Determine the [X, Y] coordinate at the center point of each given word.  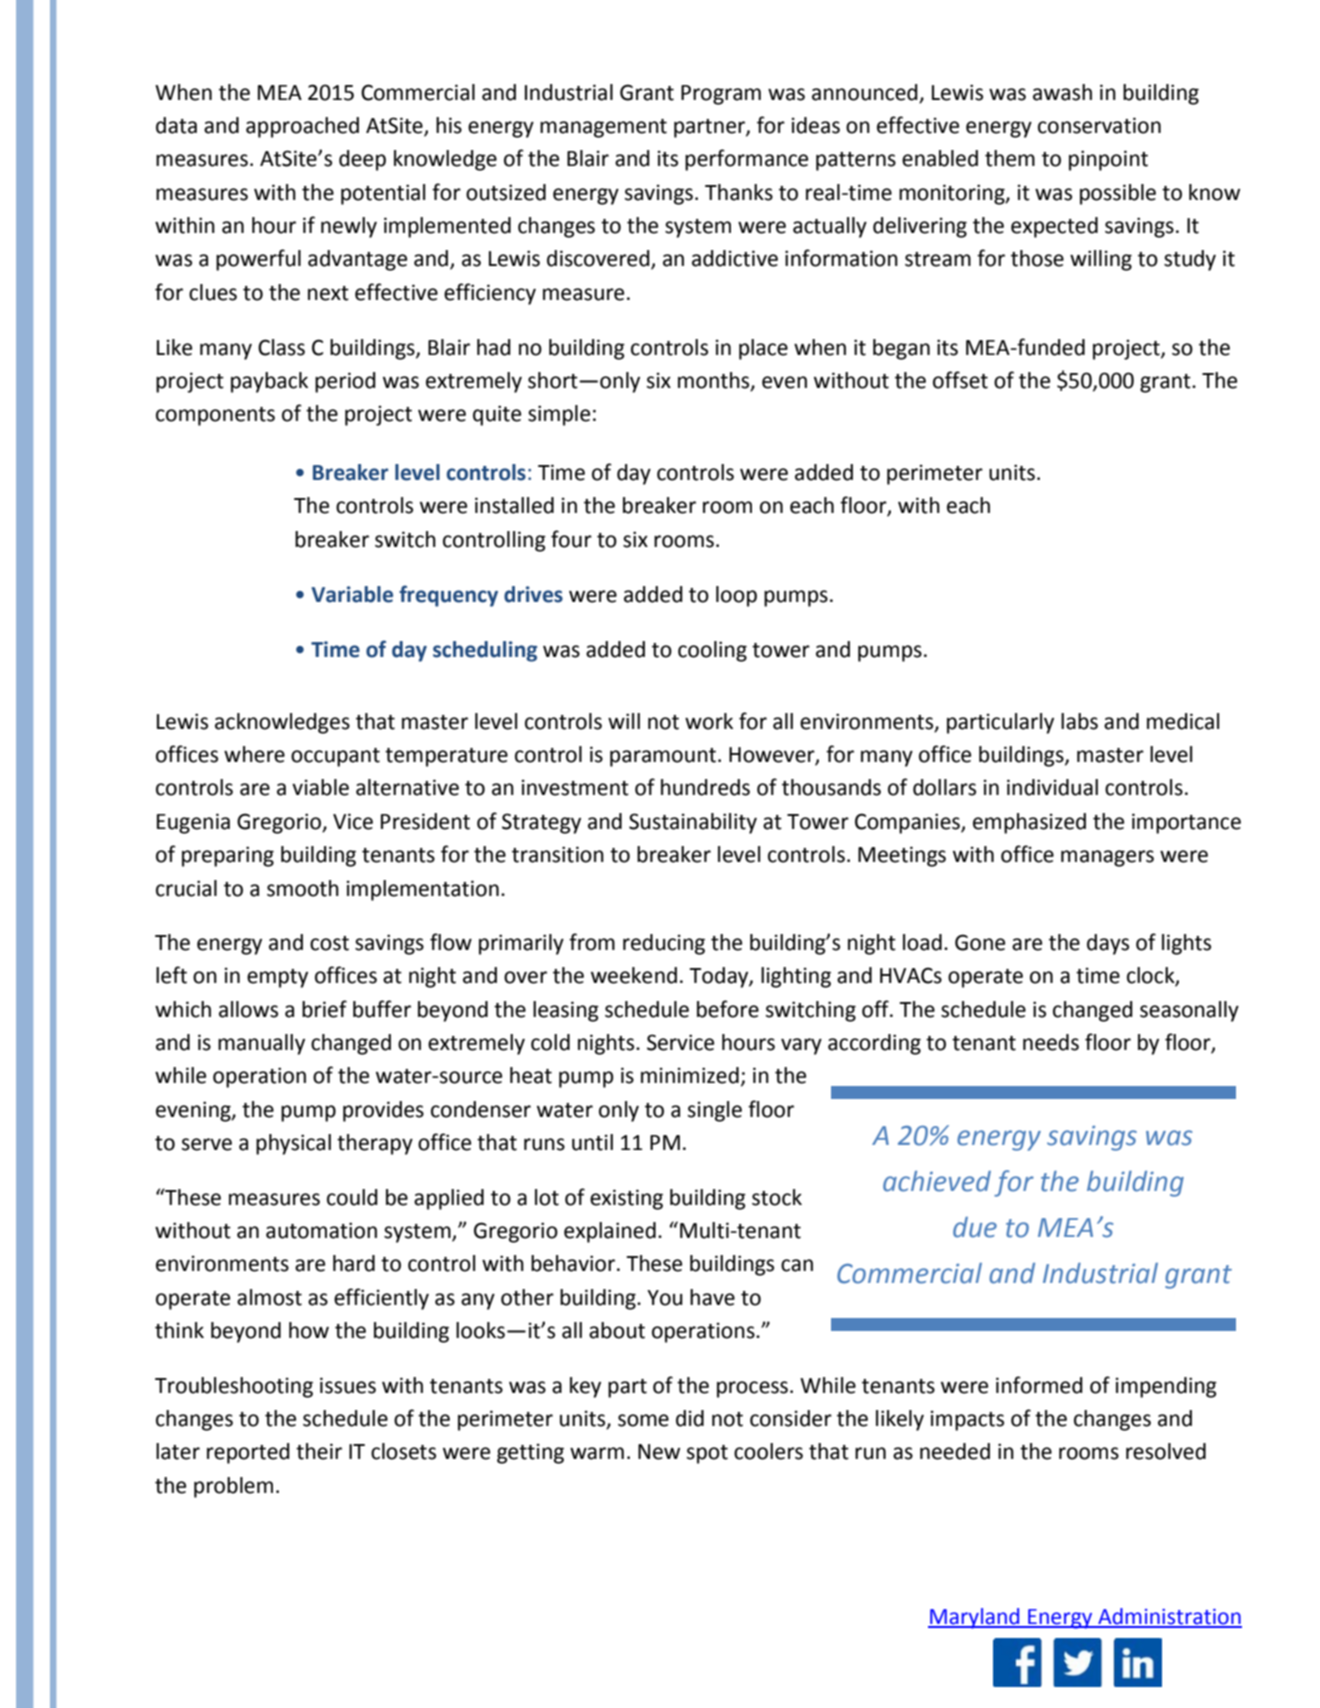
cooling [712, 651]
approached [302, 127]
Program [721, 95]
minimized [690, 1075]
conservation [1099, 125]
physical [293, 1144]
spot [707, 1454]
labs [1079, 721]
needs [1051, 1042]
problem [233, 1487]
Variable [352, 594]
